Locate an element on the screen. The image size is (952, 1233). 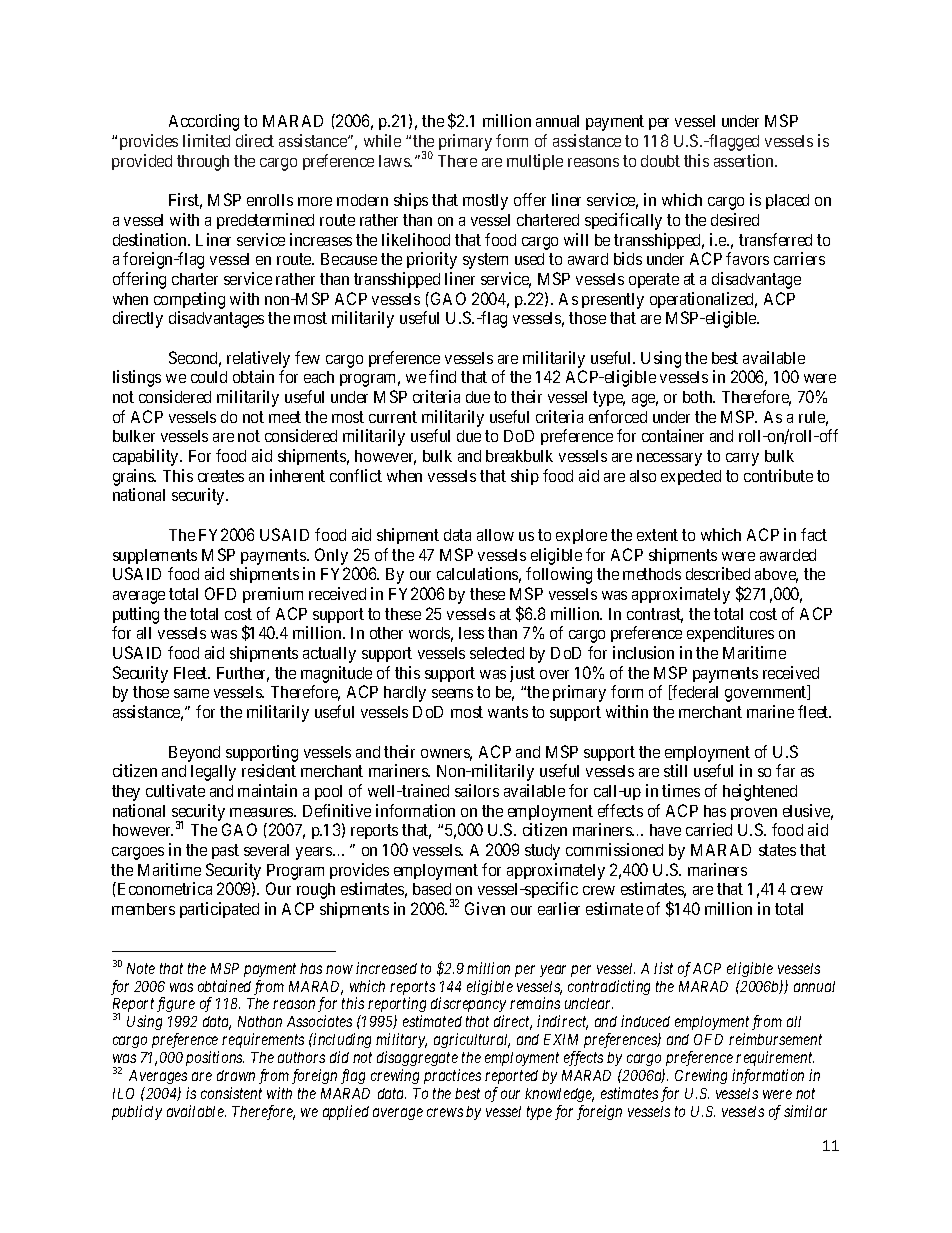
practices is located at coordinates (452, 1076).
